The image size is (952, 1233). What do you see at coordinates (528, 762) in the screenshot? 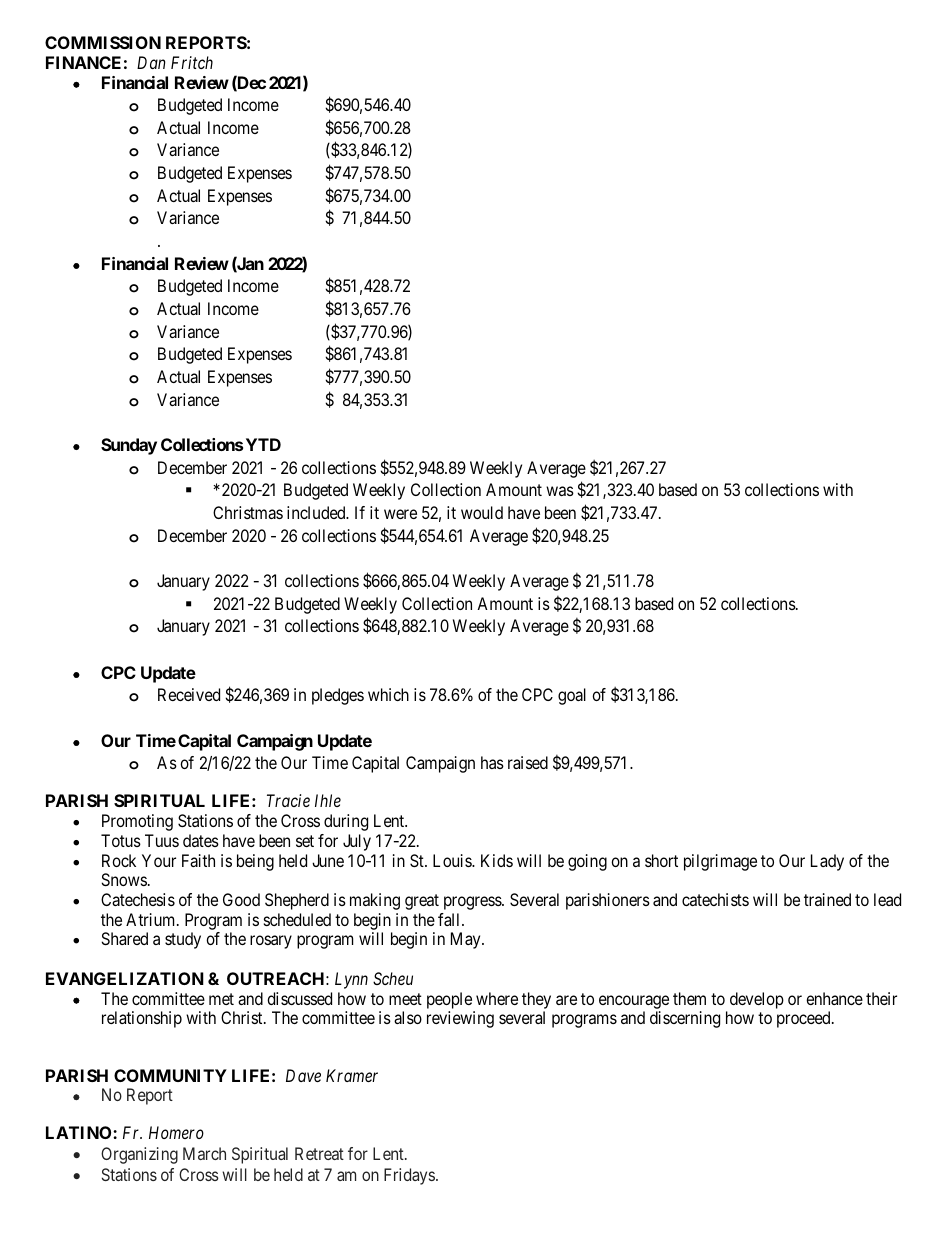
I see `raised` at bounding box center [528, 762].
